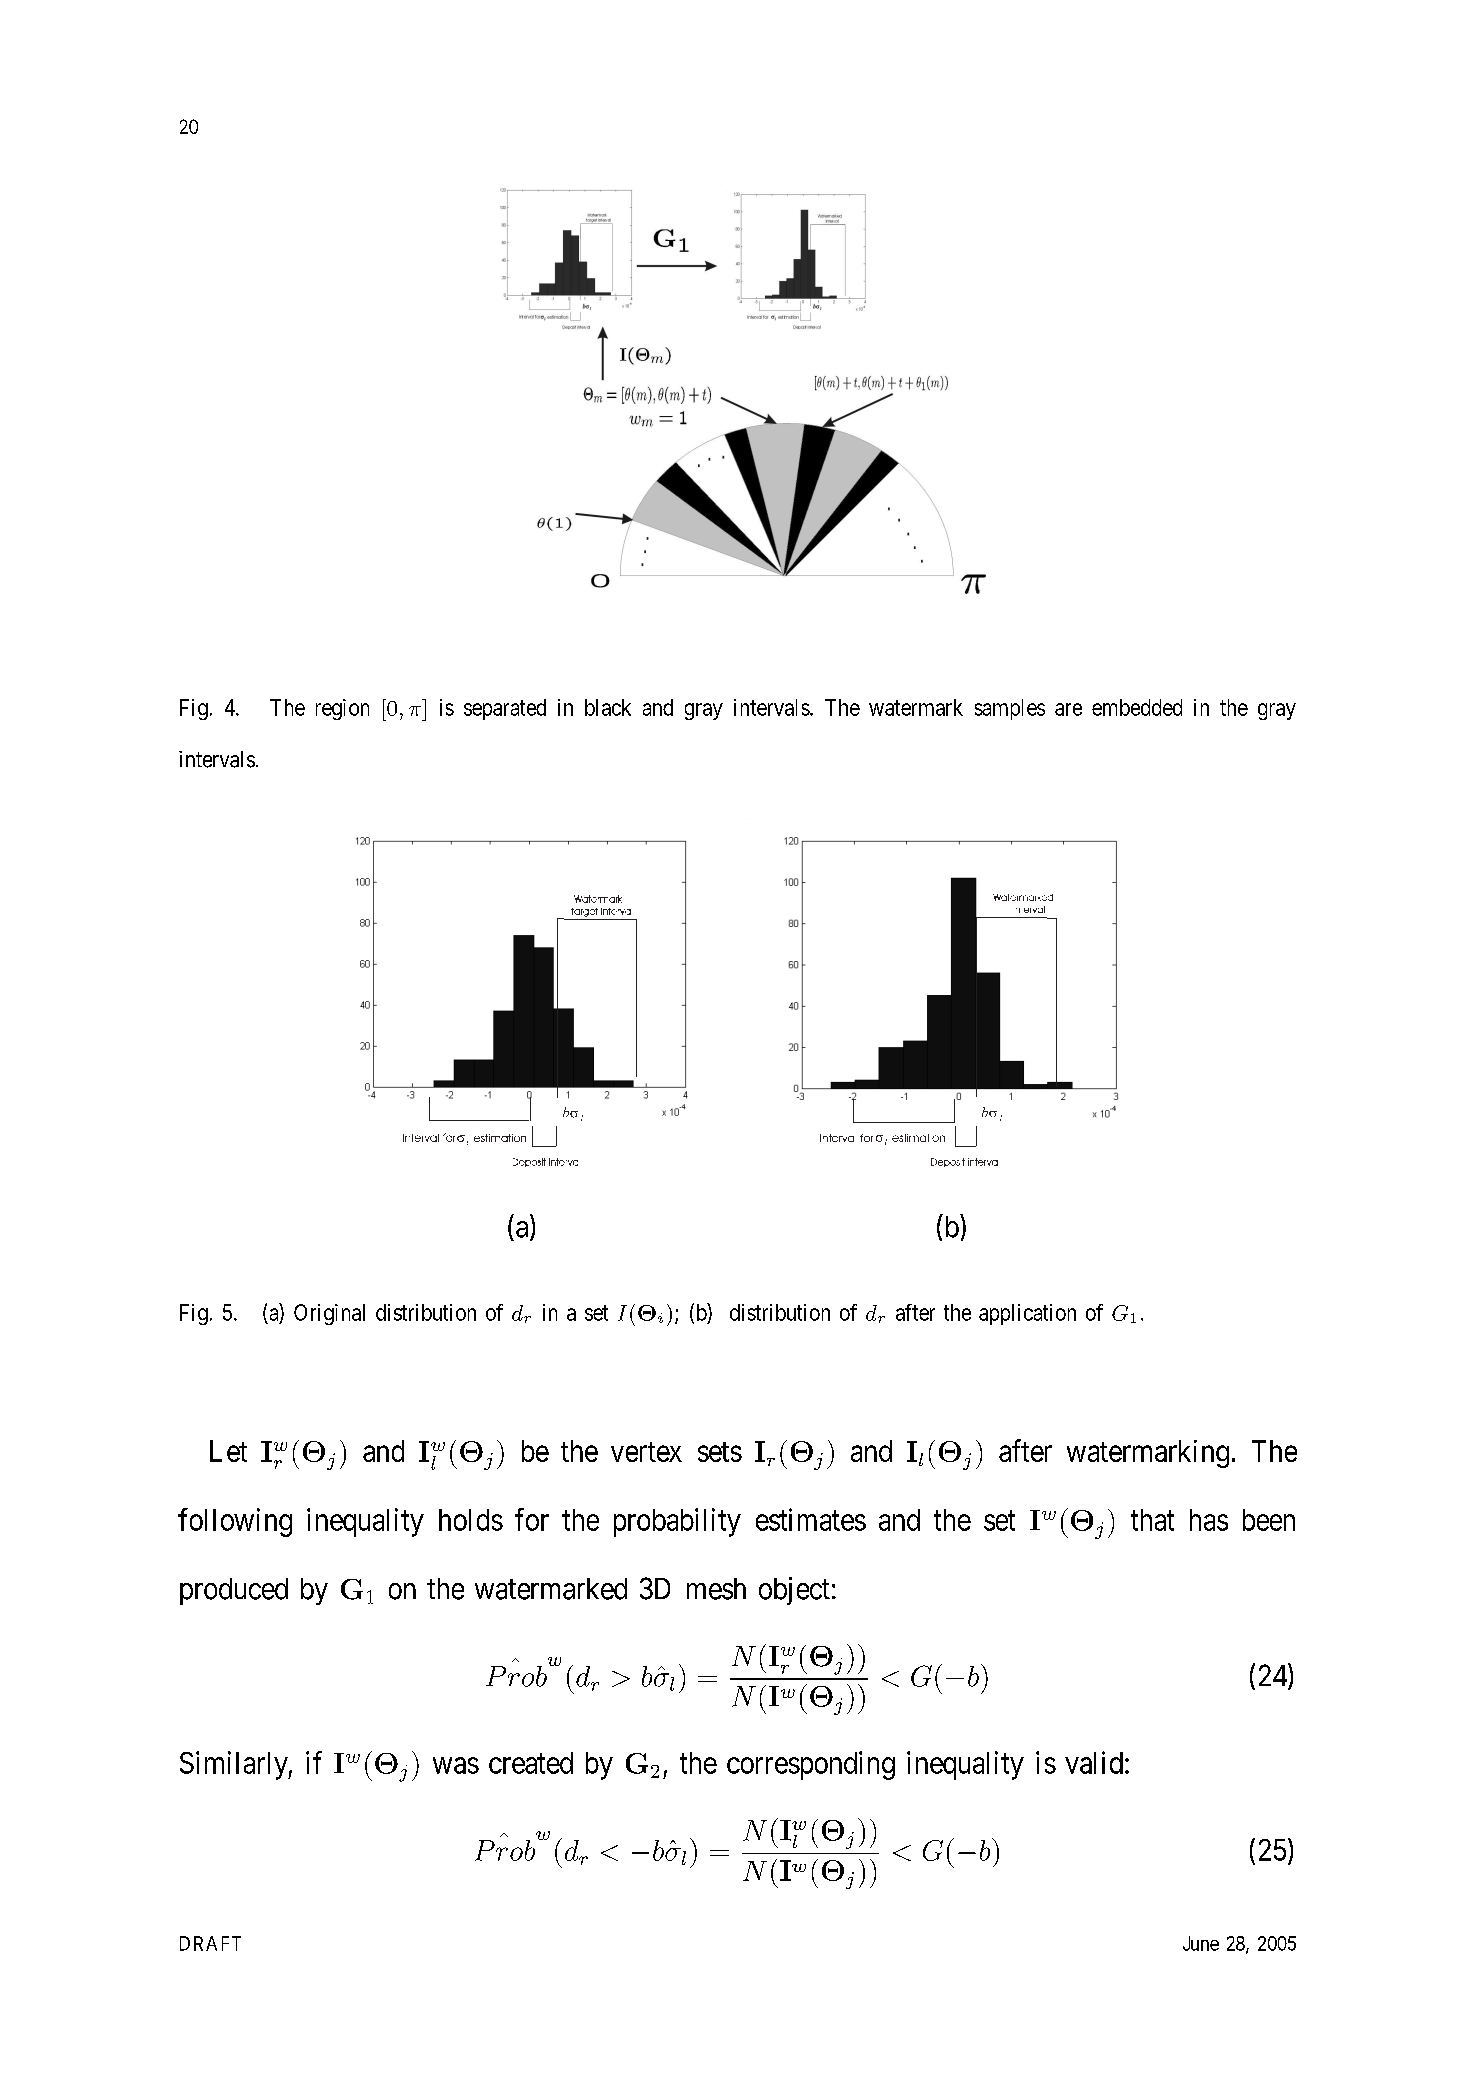 Image resolution: width=1474 pixels, height=2086 pixels. Describe the element at coordinates (716, 1589) in the page. I see `mesh` at that location.
